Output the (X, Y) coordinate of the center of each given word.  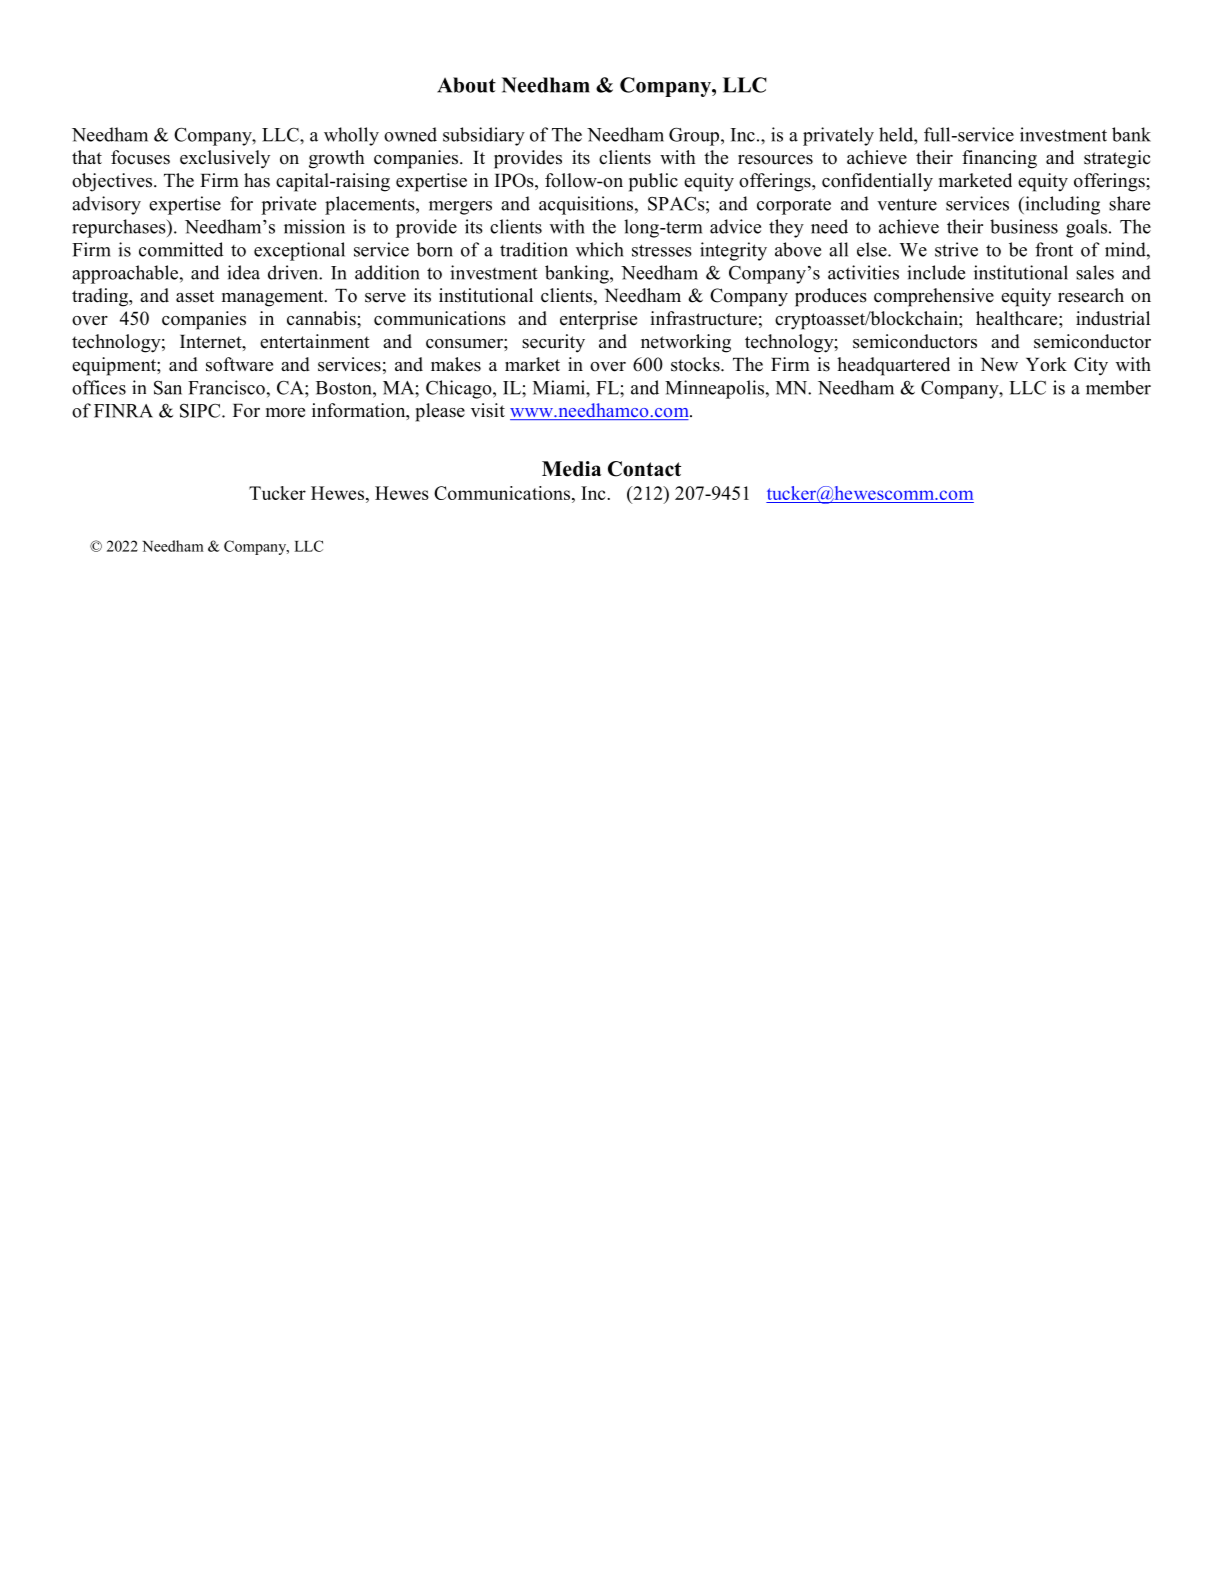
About (466, 85)
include (936, 272)
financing (999, 159)
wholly (351, 136)
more (285, 413)
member (1118, 387)
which (600, 249)
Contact (644, 469)
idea (243, 272)
